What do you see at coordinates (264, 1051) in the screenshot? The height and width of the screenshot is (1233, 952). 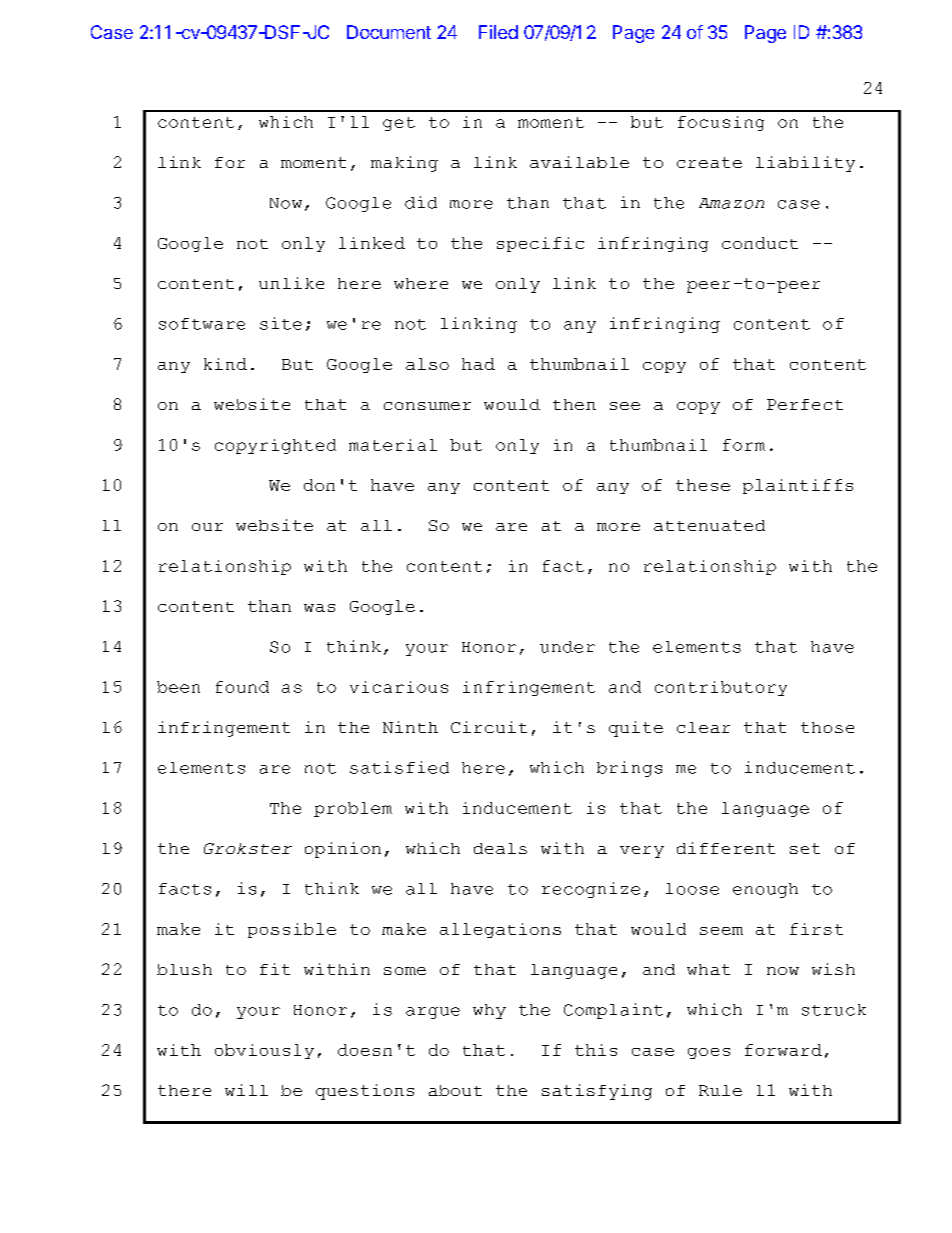 I see `obviously` at bounding box center [264, 1051].
